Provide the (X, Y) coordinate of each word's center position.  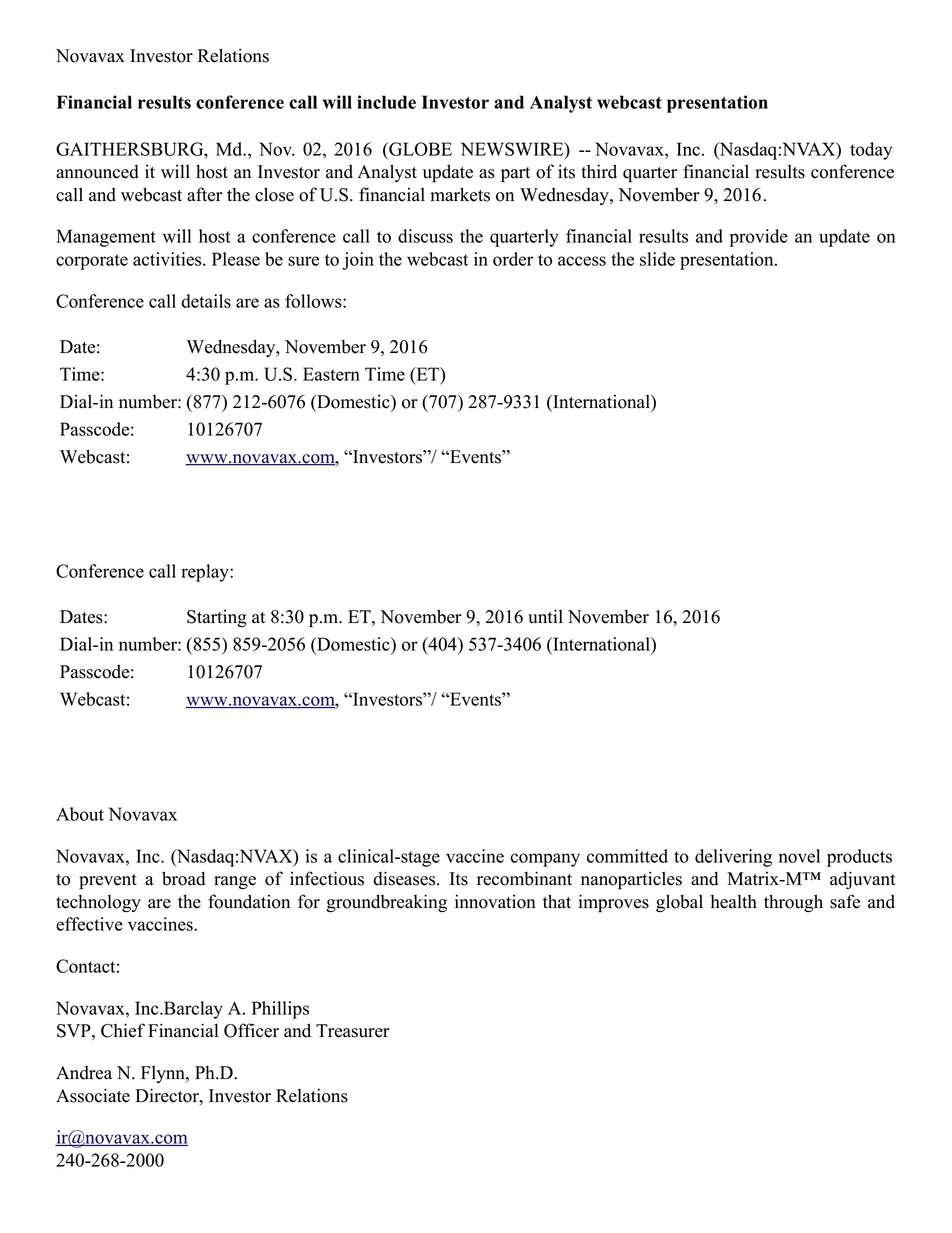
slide (657, 259)
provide (758, 238)
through (793, 903)
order (513, 259)
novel (799, 856)
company (545, 860)
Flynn (164, 1074)
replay (206, 573)
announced (97, 172)
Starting (217, 618)
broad (183, 878)
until (545, 616)
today (871, 151)
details (206, 301)
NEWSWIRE (513, 150)
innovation (495, 901)
